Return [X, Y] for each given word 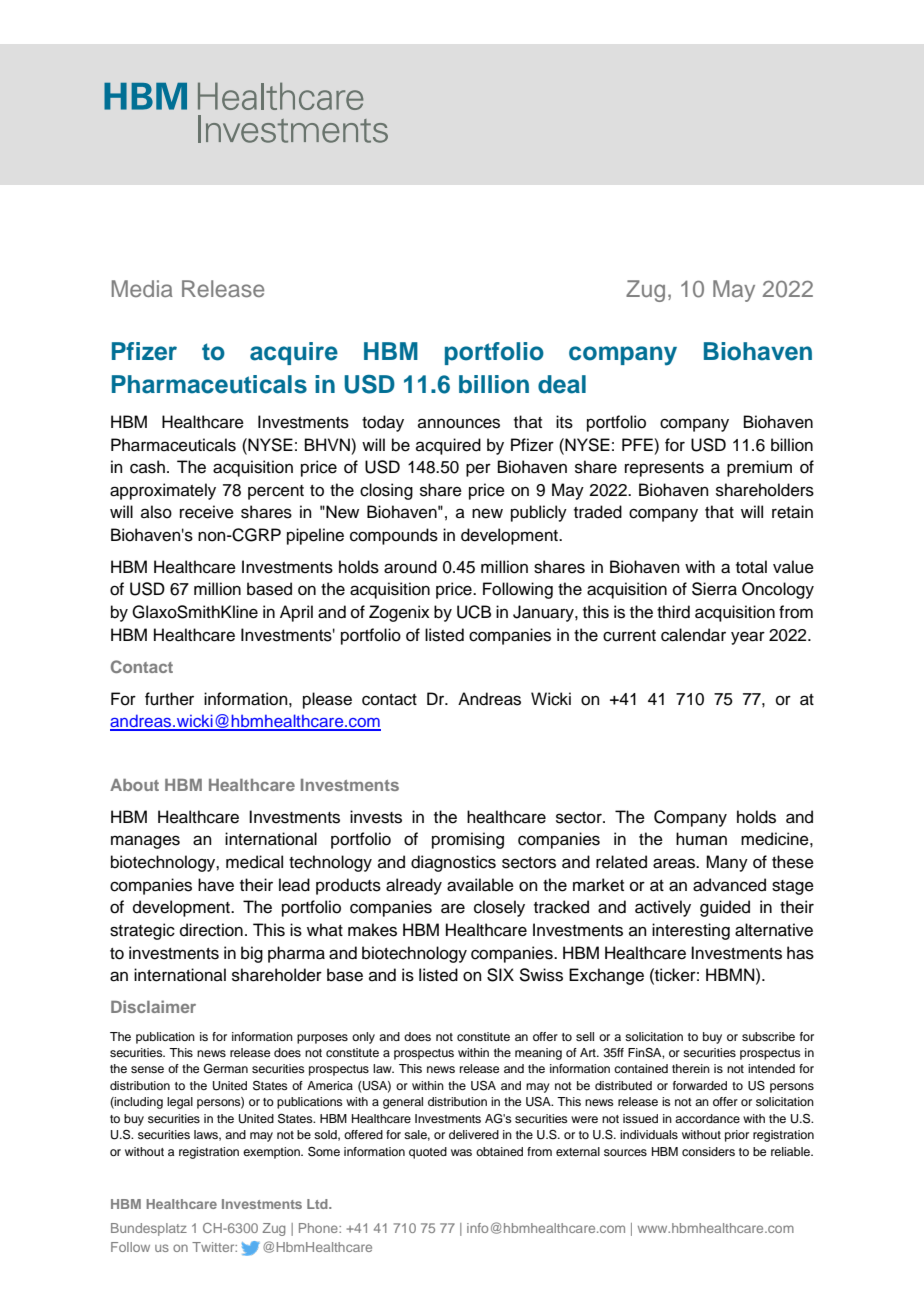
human [701, 839]
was [461, 1152]
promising [468, 840]
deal [562, 384]
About [134, 785]
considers [708, 1151]
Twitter [214, 1247]
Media [142, 288]
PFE [638, 444]
